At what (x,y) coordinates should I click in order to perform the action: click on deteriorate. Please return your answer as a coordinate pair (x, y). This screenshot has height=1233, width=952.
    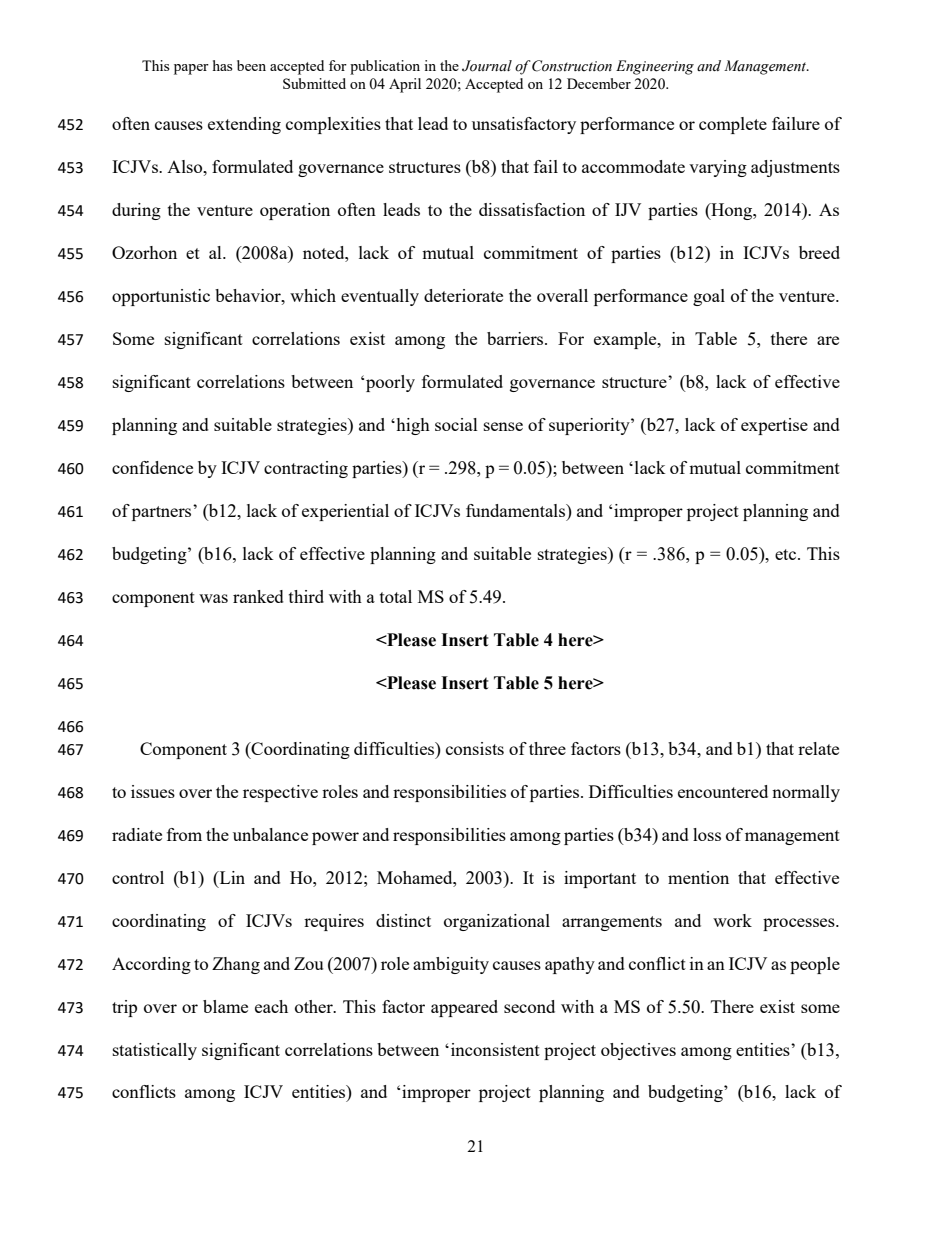
    Looking at the image, I should click on (463, 295).
